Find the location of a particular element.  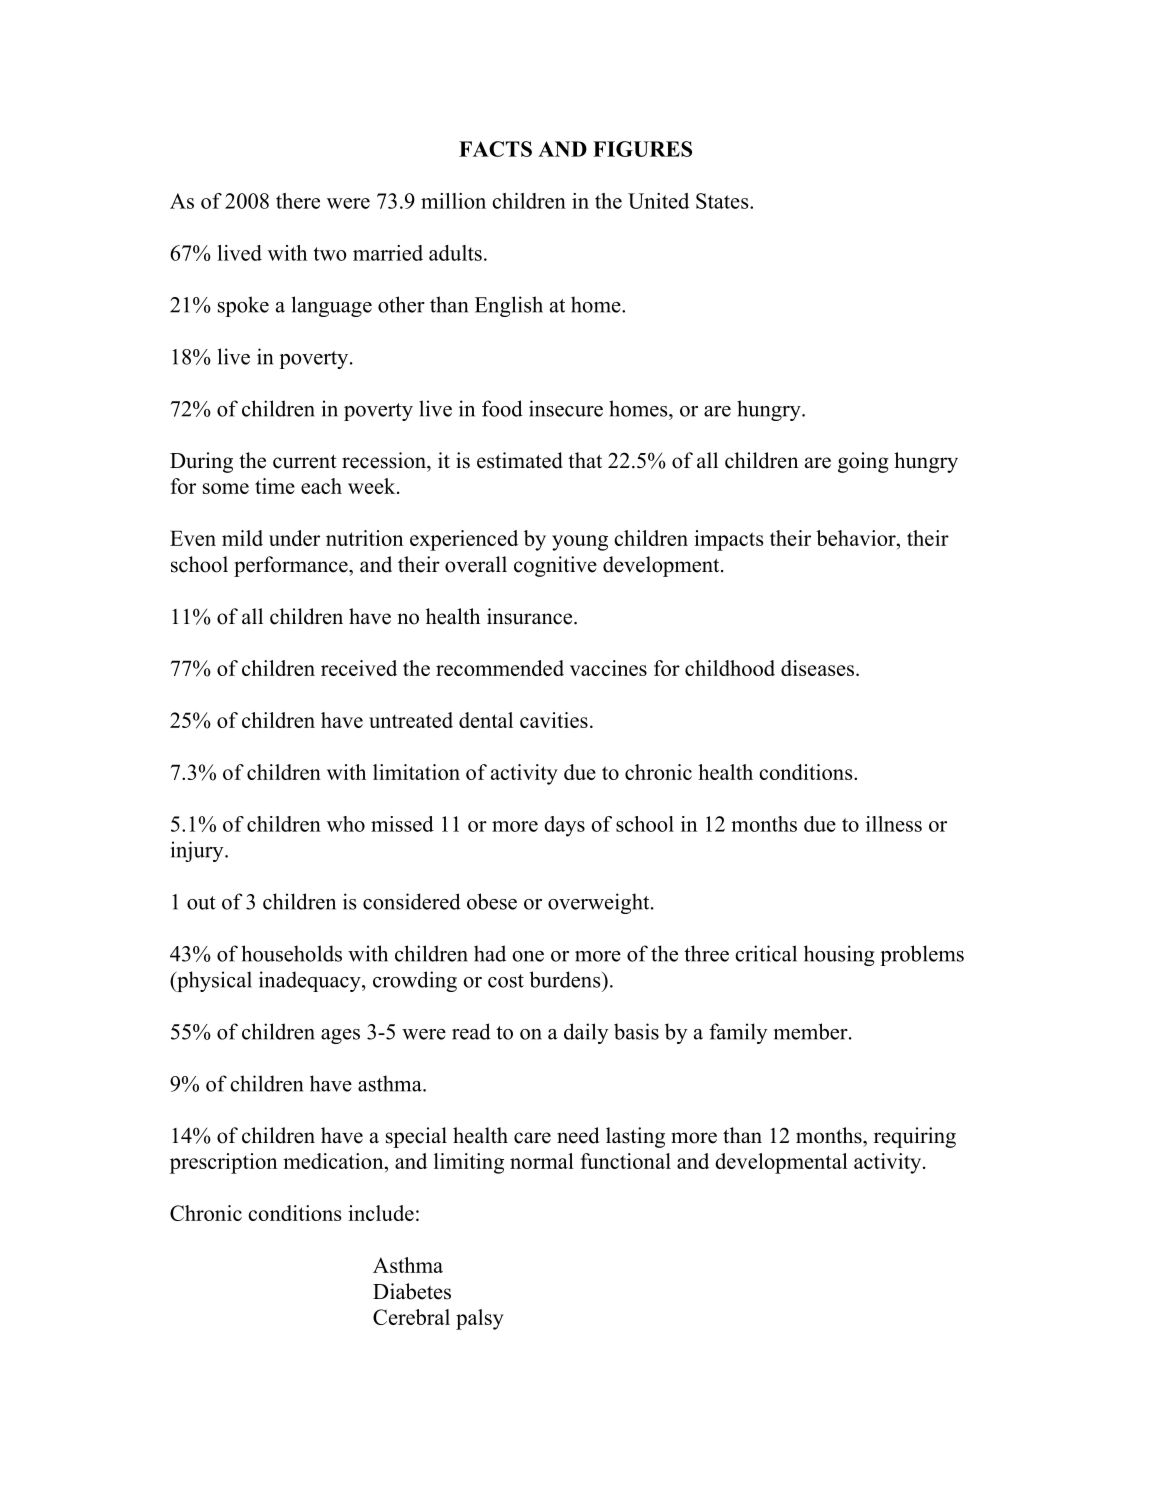

palsy is located at coordinates (480, 1319).
